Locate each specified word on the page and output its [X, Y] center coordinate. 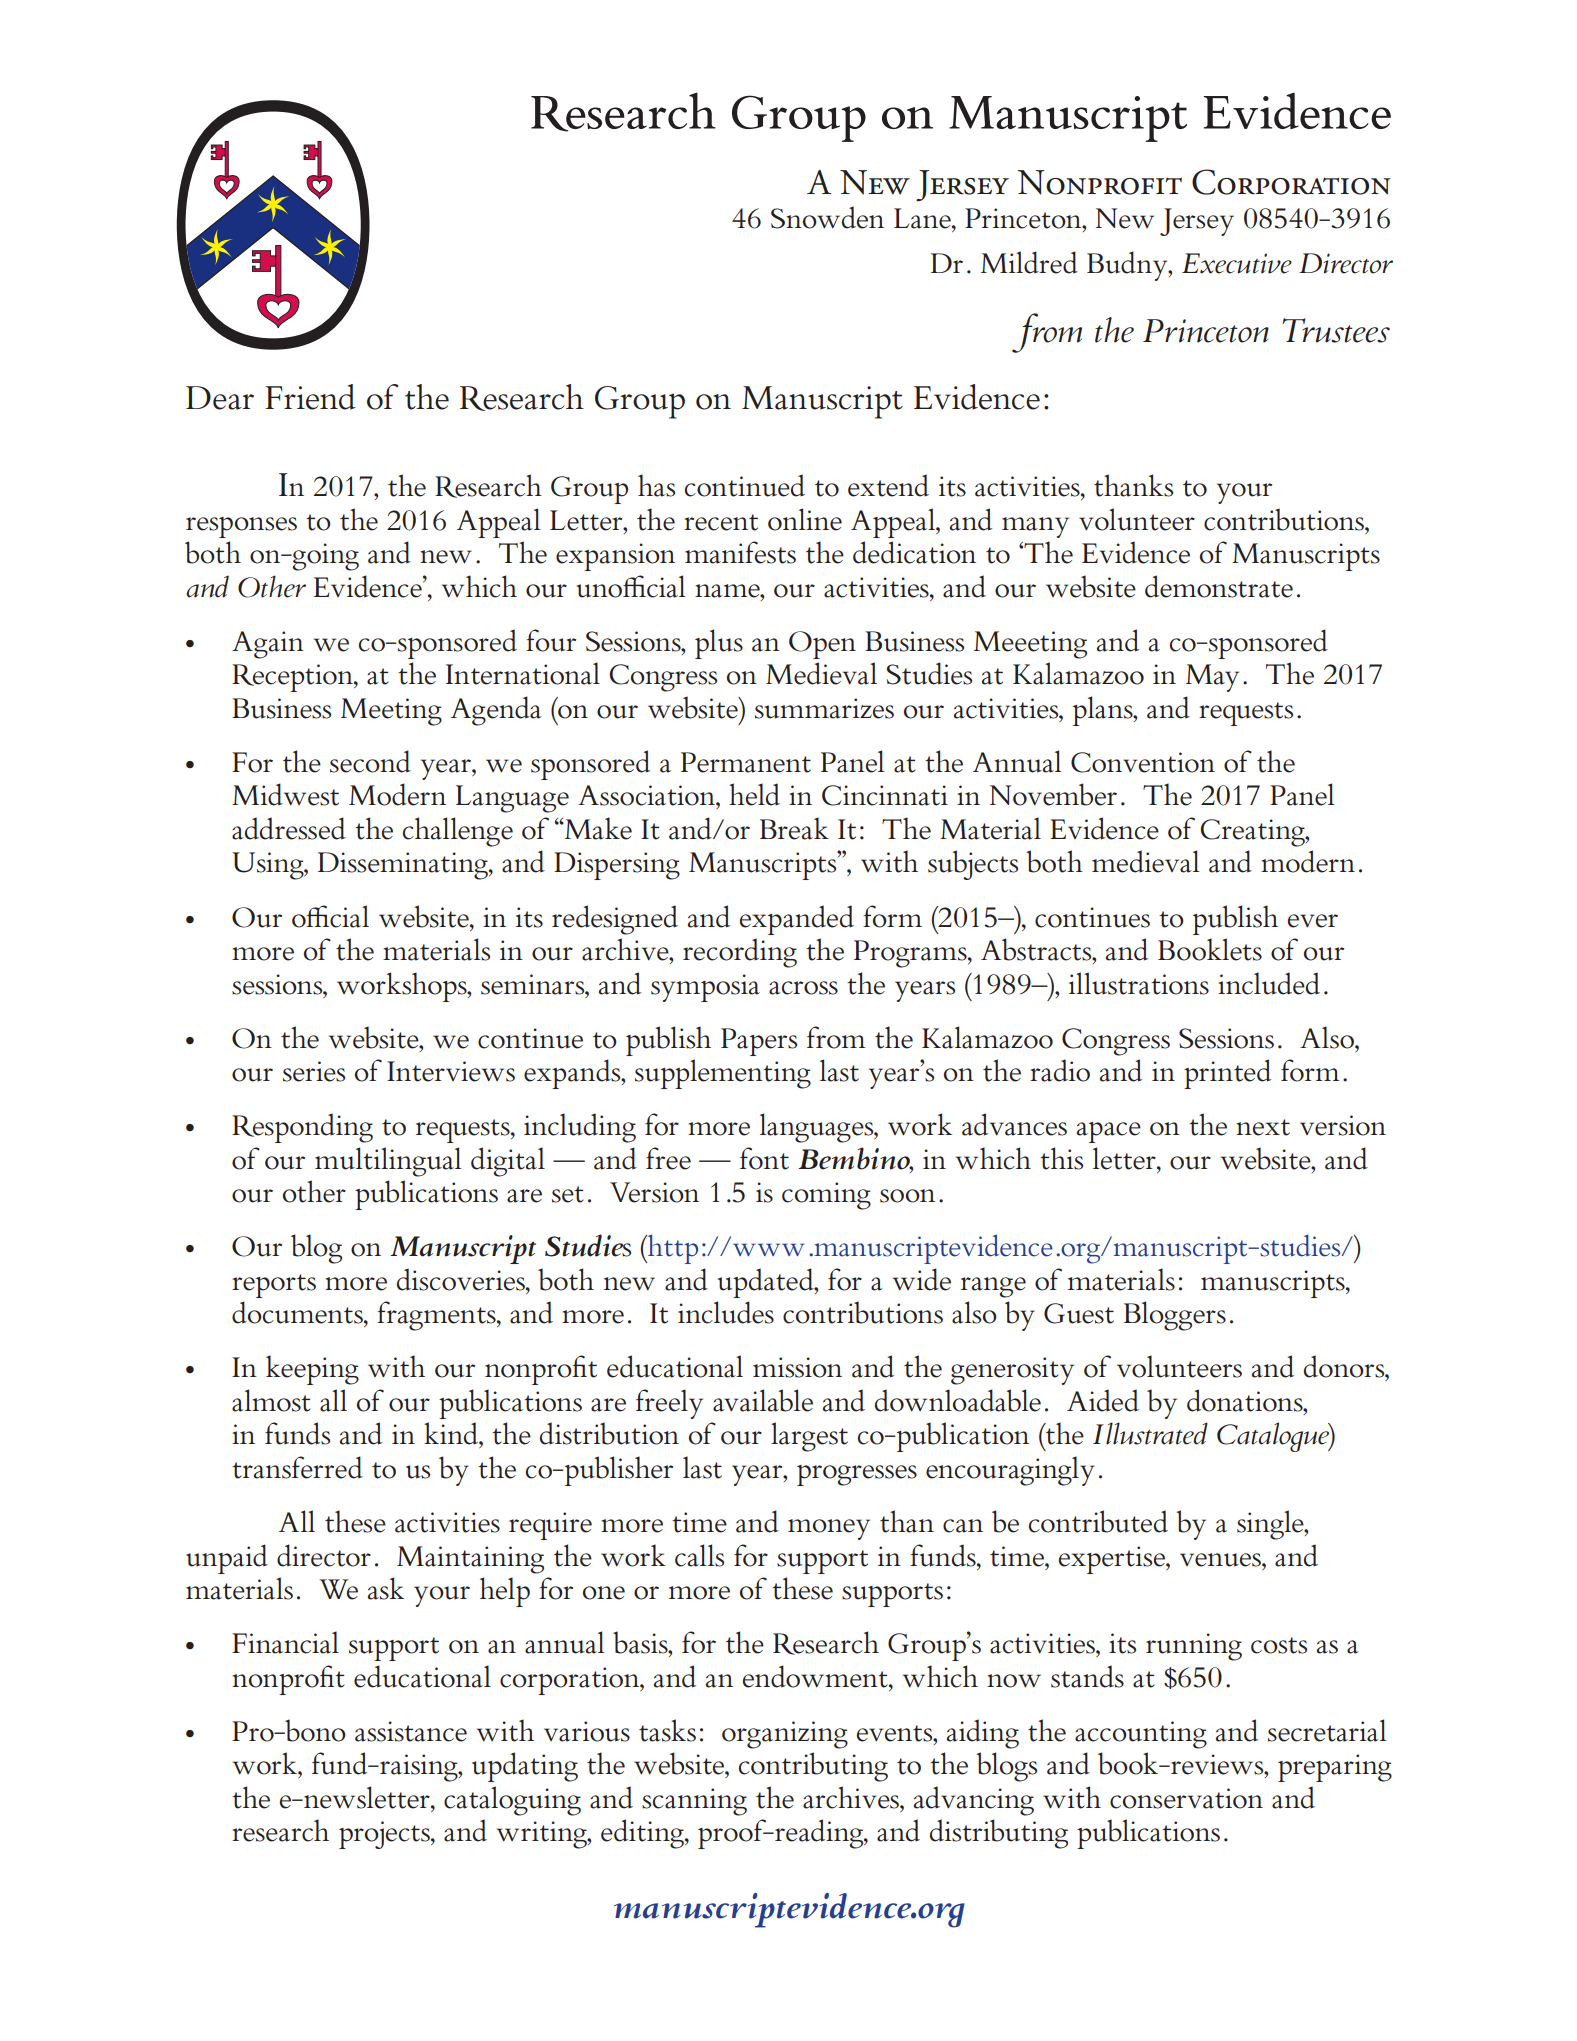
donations [1246, 1400]
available [763, 1400]
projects [385, 1835]
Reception [293, 678]
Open [822, 645]
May [1212, 678]
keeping [312, 1370]
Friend [310, 397]
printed [1227, 1074]
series [314, 1071]
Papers [759, 1042]
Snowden [827, 217]
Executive [1237, 263]
